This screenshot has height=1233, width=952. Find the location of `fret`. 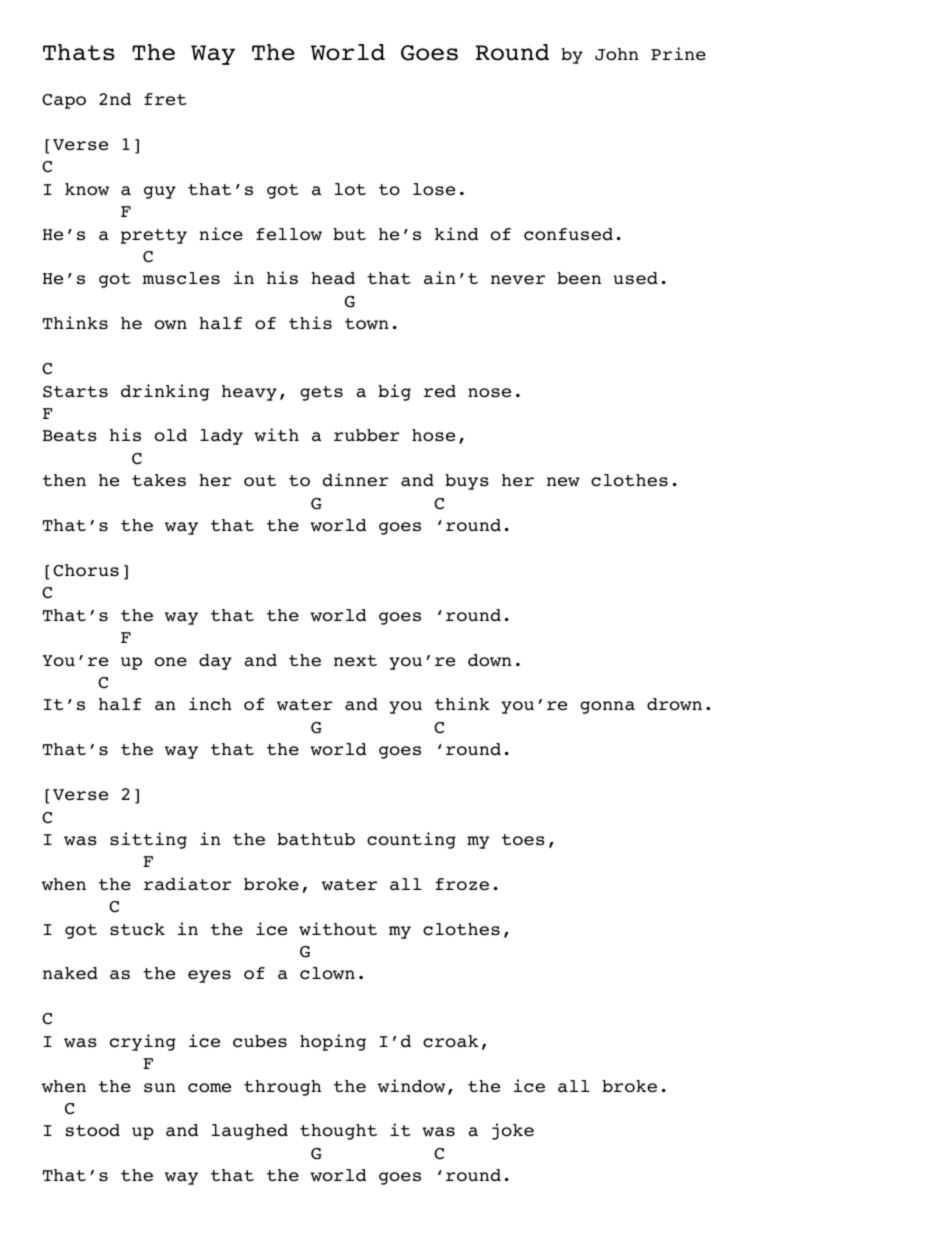

fret is located at coordinates (165, 99).
